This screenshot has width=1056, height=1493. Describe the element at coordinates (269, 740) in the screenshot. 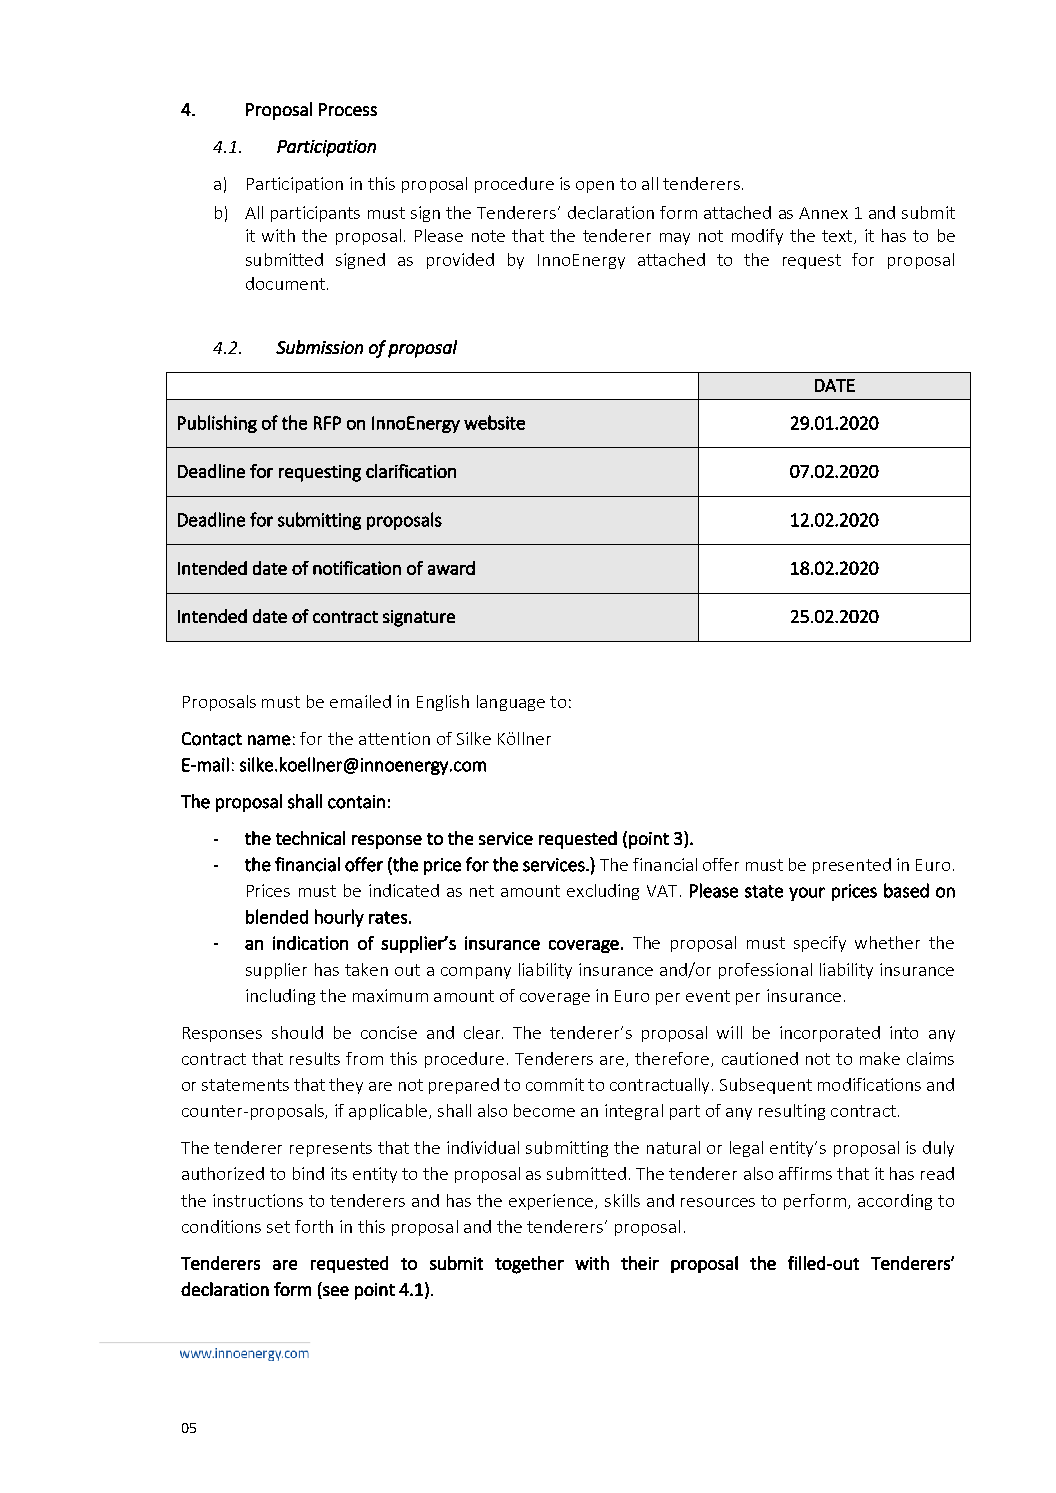

I see `name` at that location.
